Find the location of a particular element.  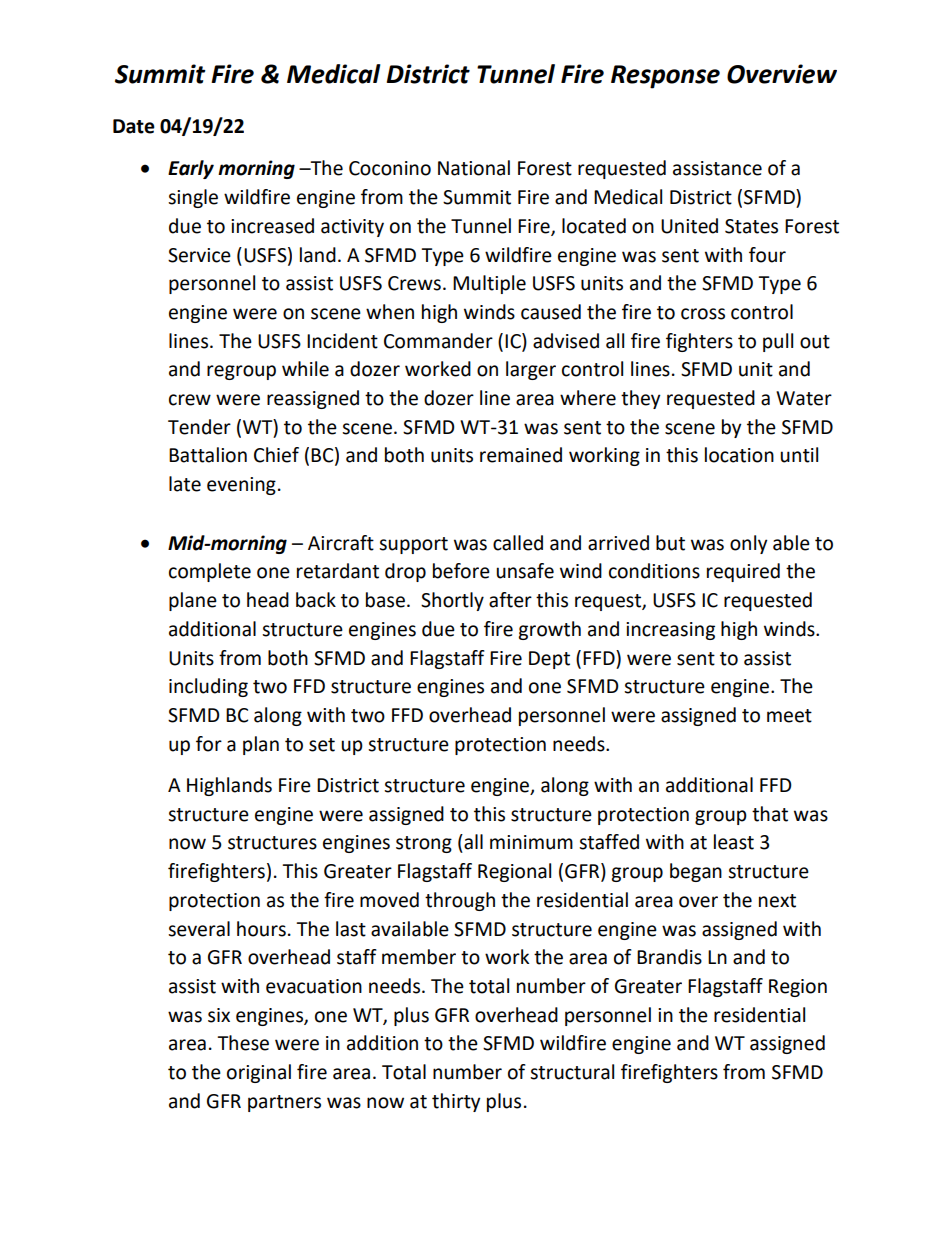

original is located at coordinates (259, 1073).
